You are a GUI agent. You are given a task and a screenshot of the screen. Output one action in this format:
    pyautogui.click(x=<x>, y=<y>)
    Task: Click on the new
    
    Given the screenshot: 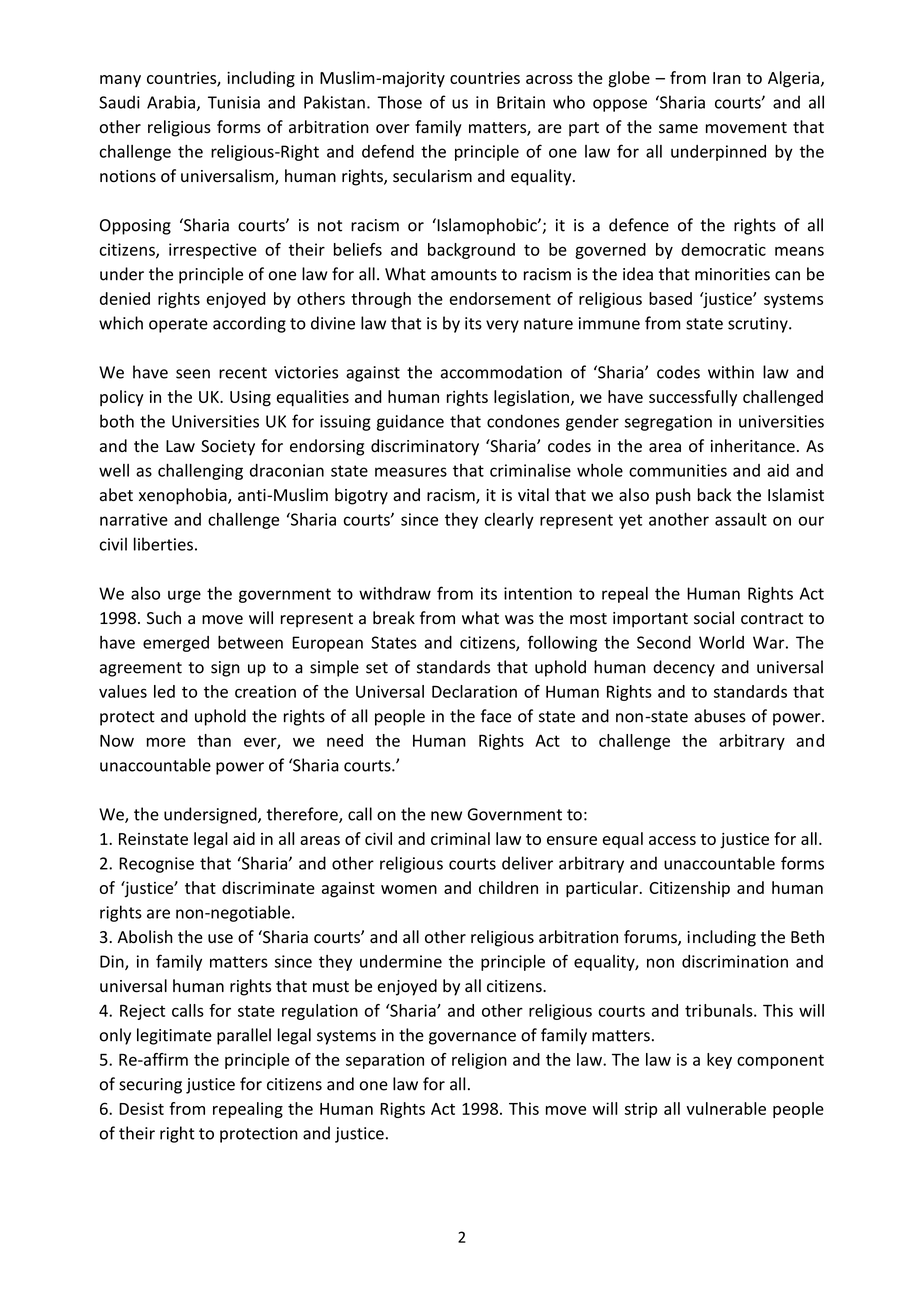 What is the action you would take?
    pyautogui.click(x=446, y=816)
